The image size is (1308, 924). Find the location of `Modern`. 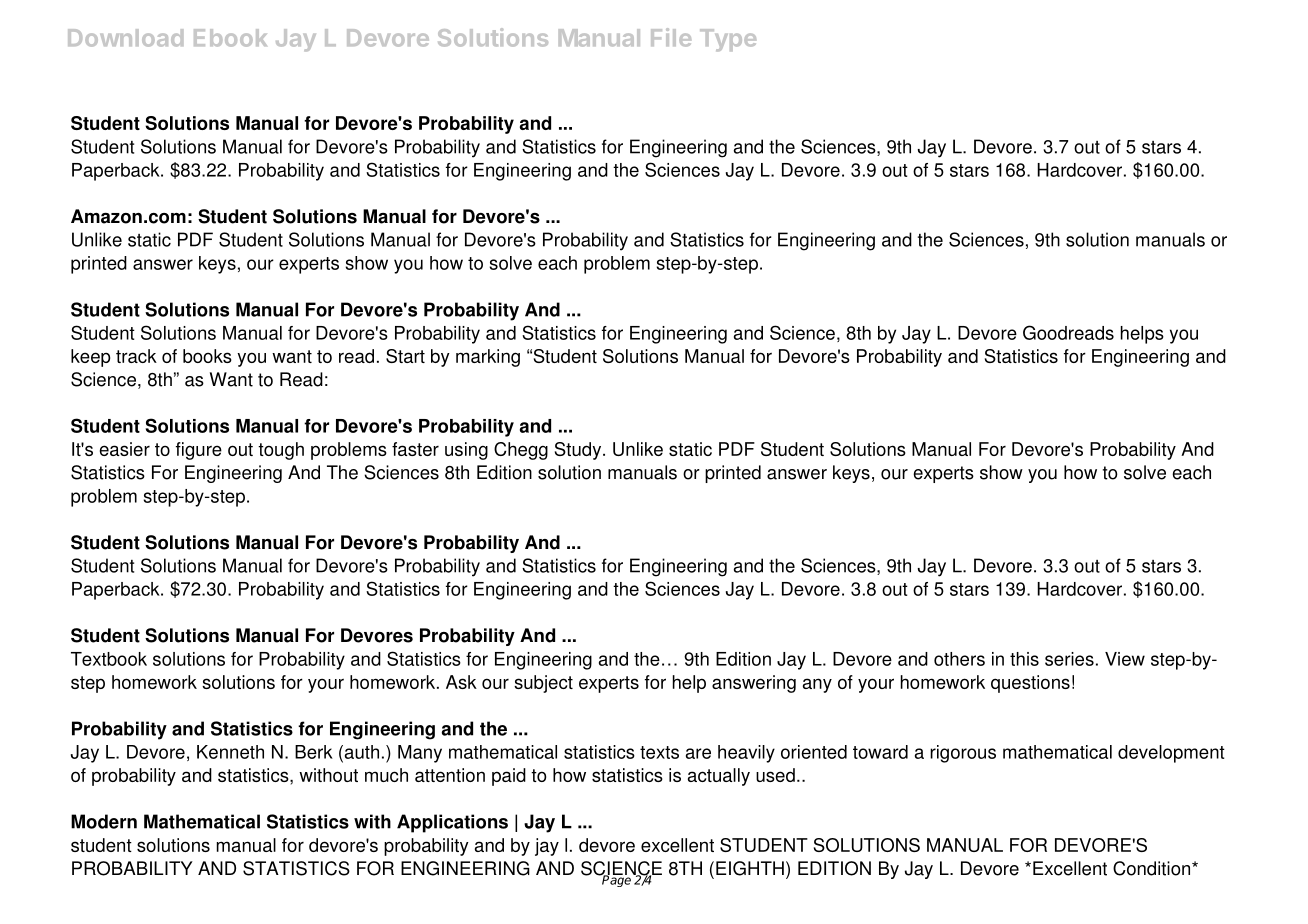

Modern is located at coordinates (104, 821).
